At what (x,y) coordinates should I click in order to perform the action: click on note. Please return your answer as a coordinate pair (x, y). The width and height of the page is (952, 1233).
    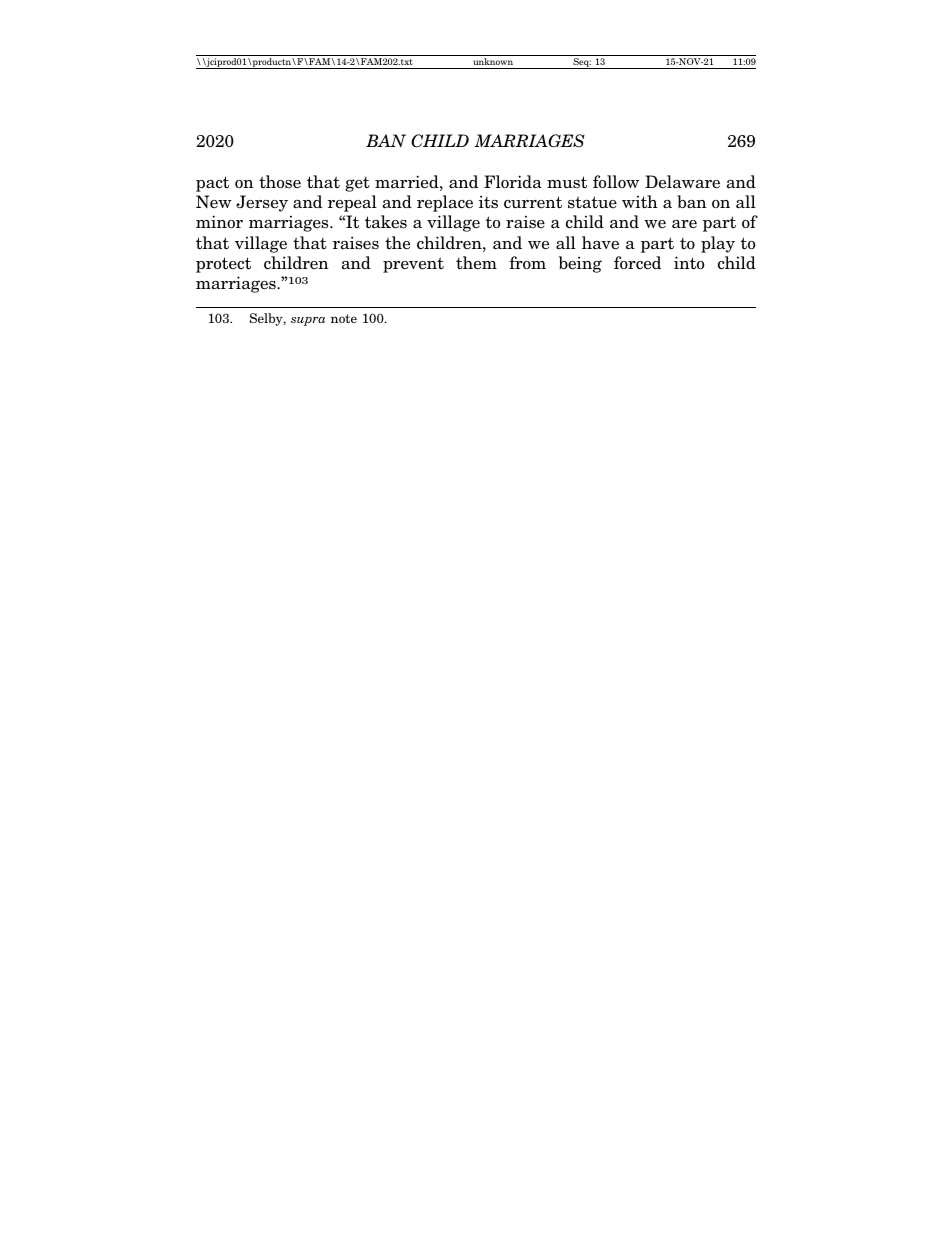
    Looking at the image, I should click on (344, 318).
